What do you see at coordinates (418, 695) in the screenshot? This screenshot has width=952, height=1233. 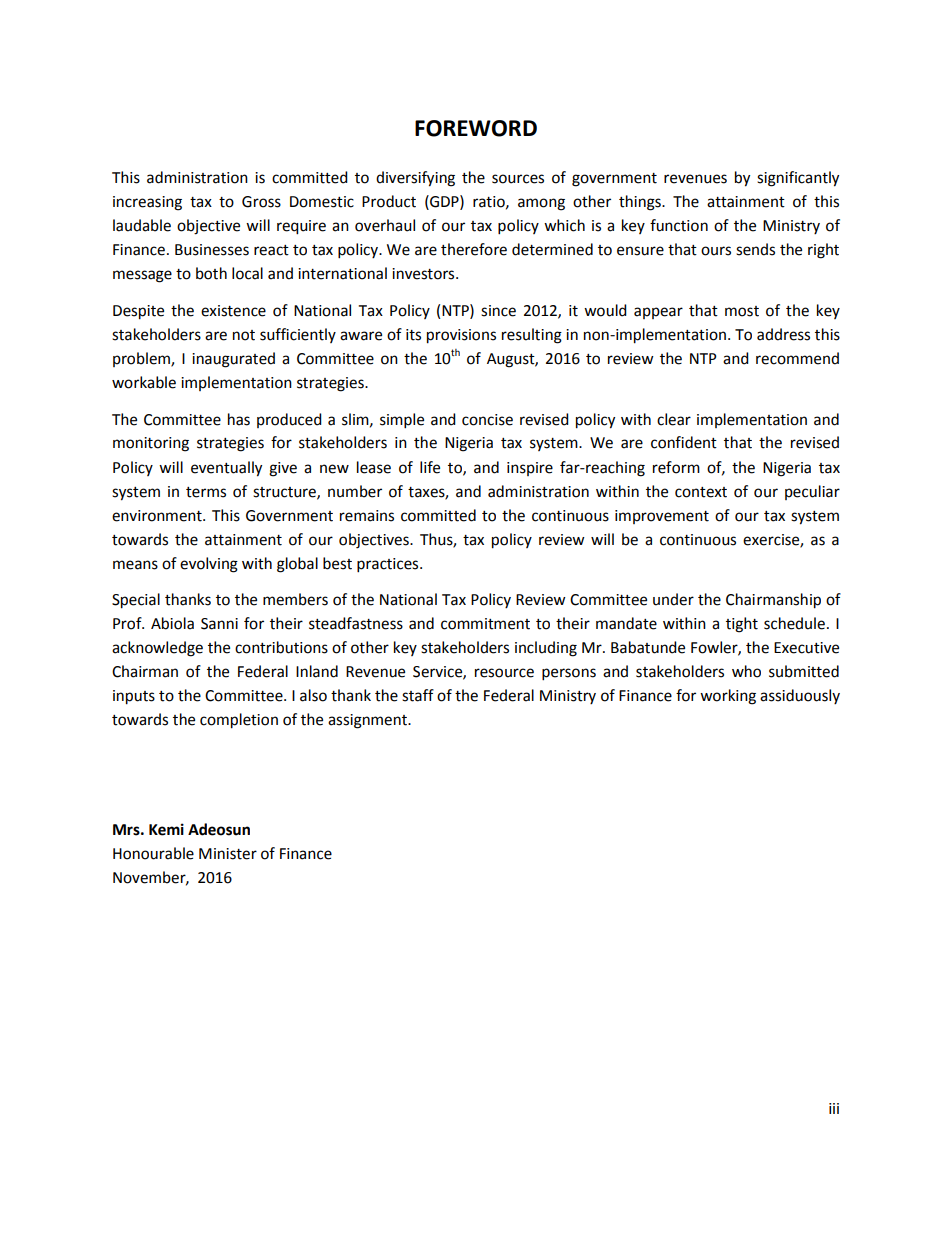 I see `staff` at bounding box center [418, 695].
